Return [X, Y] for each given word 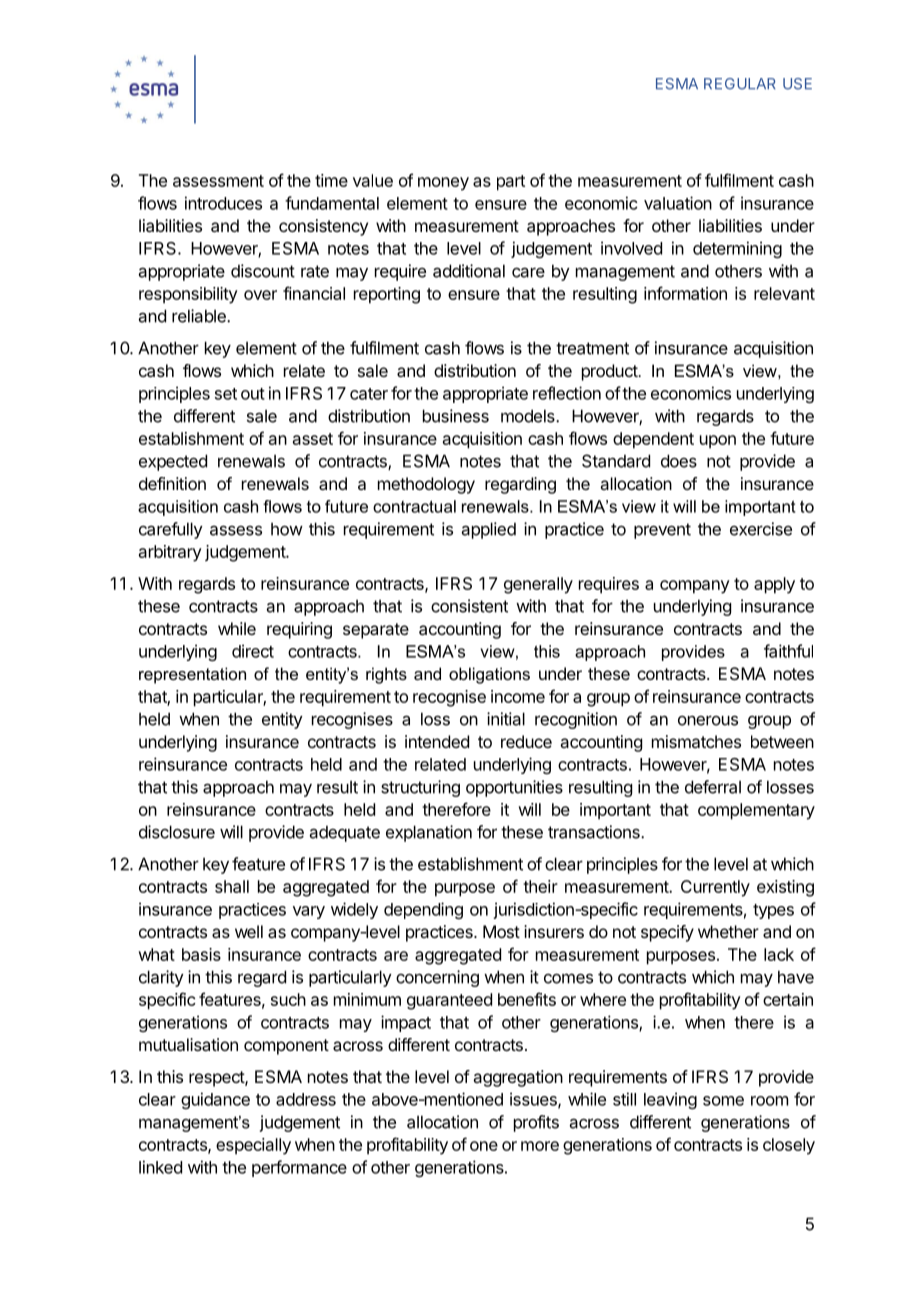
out [253, 394]
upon [718, 442]
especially [253, 1146]
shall [232, 886]
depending [423, 910]
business [456, 416]
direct [253, 651]
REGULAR [740, 84]
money [443, 184]
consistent [469, 606]
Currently [715, 888]
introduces [223, 203]
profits [536, 1123]
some [723, 1101]
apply [774, 585]
